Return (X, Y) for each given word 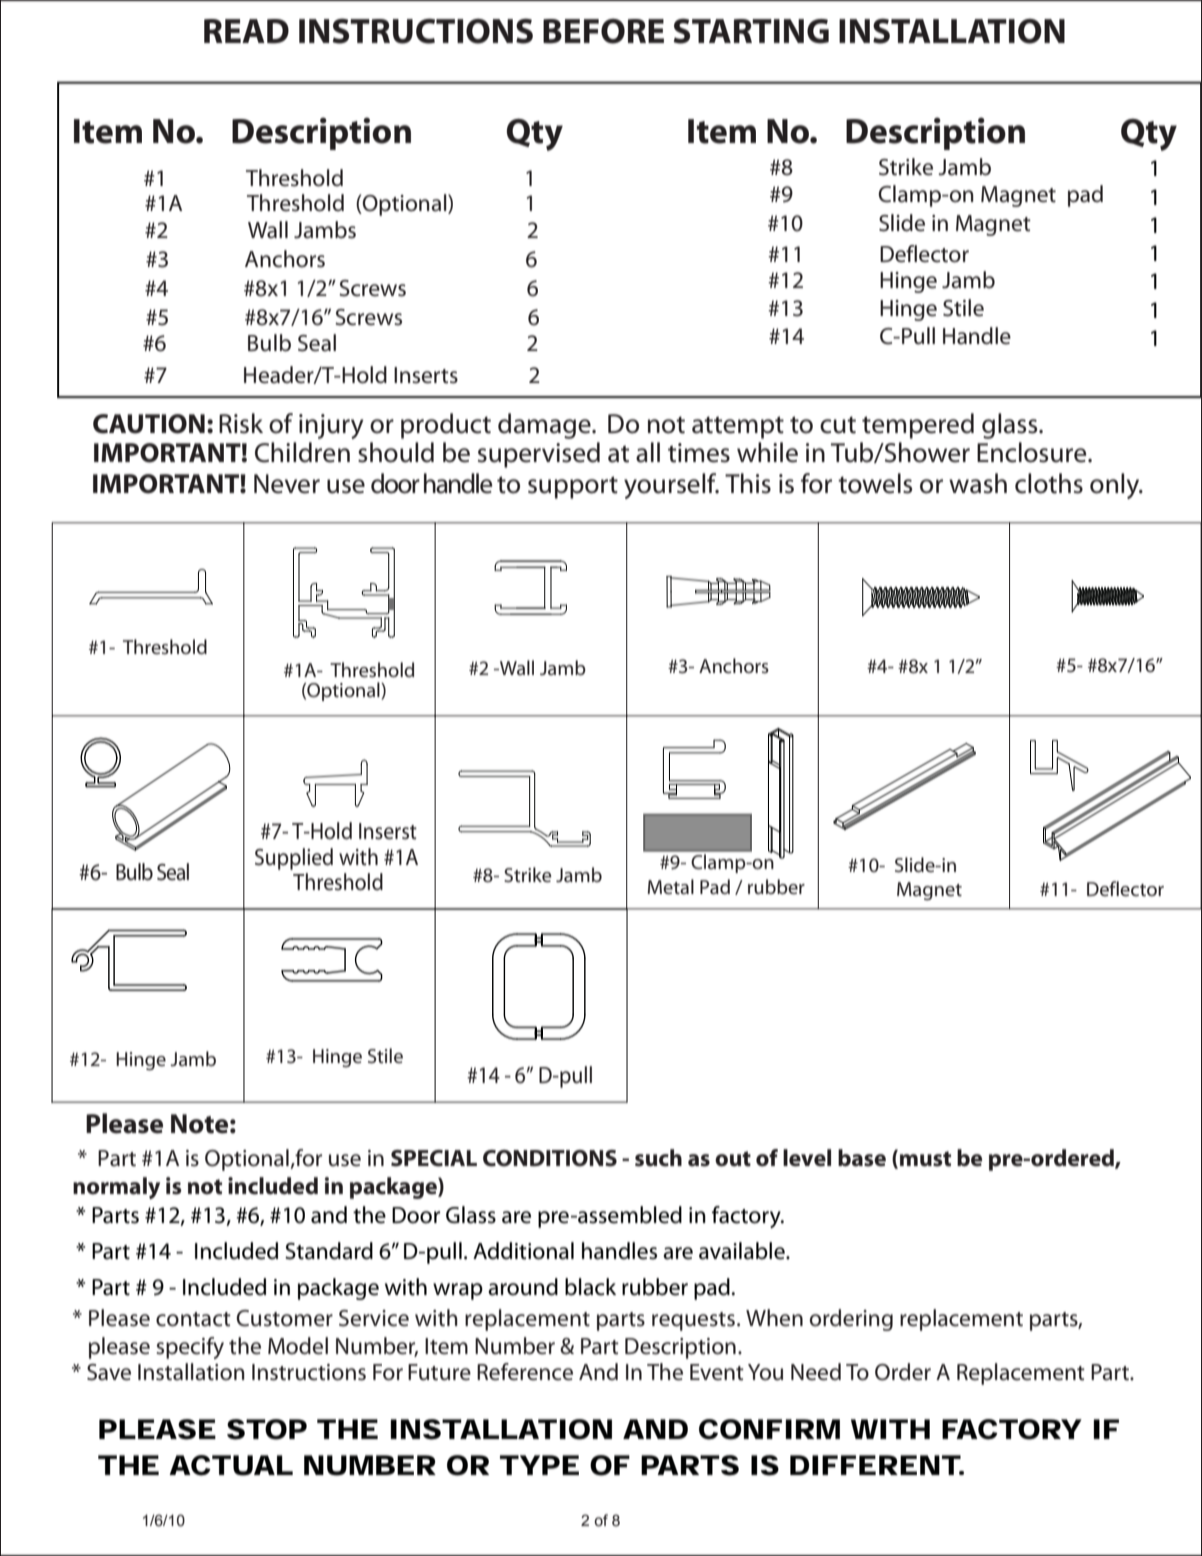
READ (246, 31)
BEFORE (603, 31)
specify (190, 1348)
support (573, 487)
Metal (670, 886)
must (925, 1159)
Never (287, 484)
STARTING (751, 31)
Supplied (294, 859)
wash (978, 483)
